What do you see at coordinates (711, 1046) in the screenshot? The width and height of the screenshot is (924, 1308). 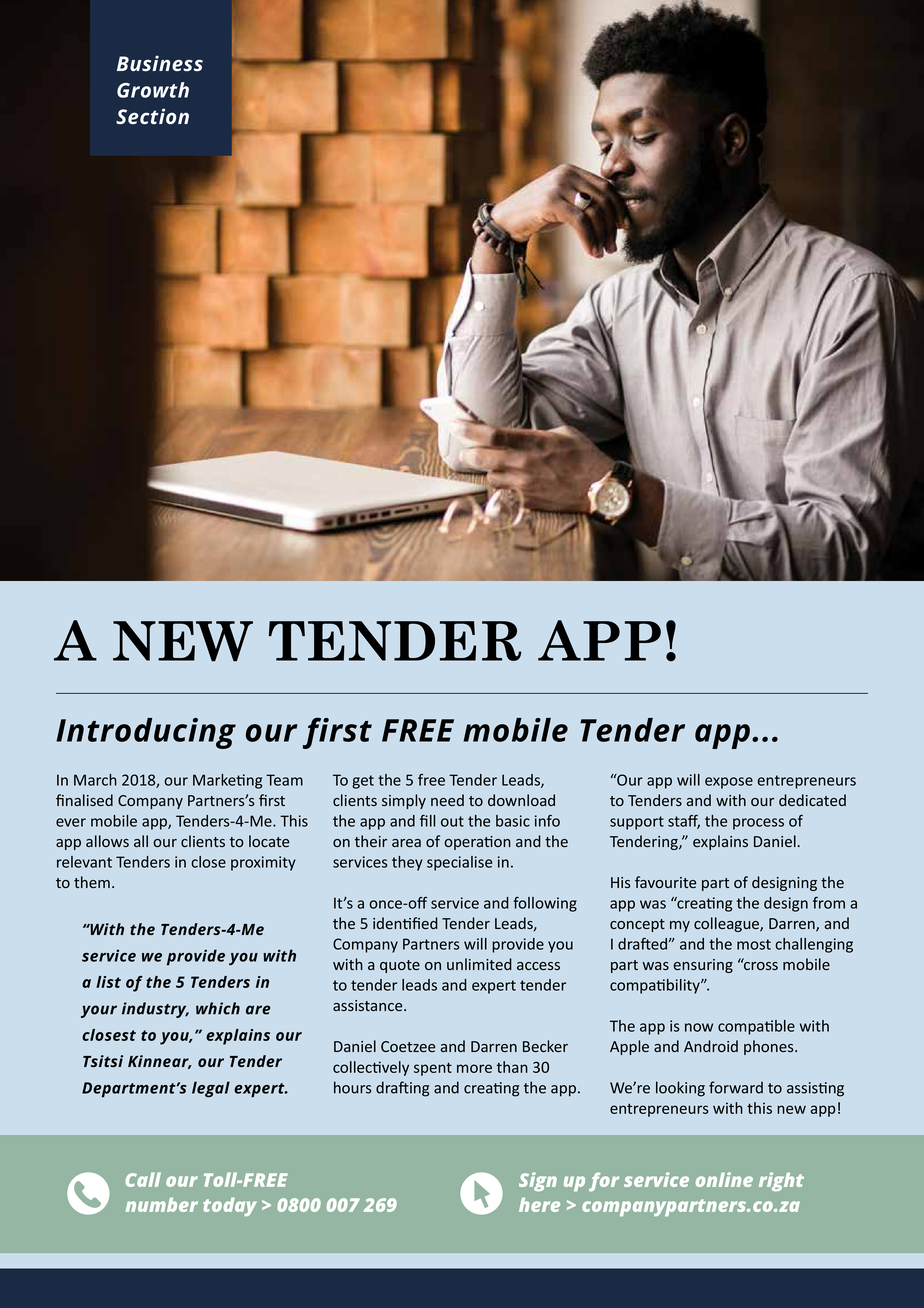 I see `Android` at bounding box center [711, 1046].
